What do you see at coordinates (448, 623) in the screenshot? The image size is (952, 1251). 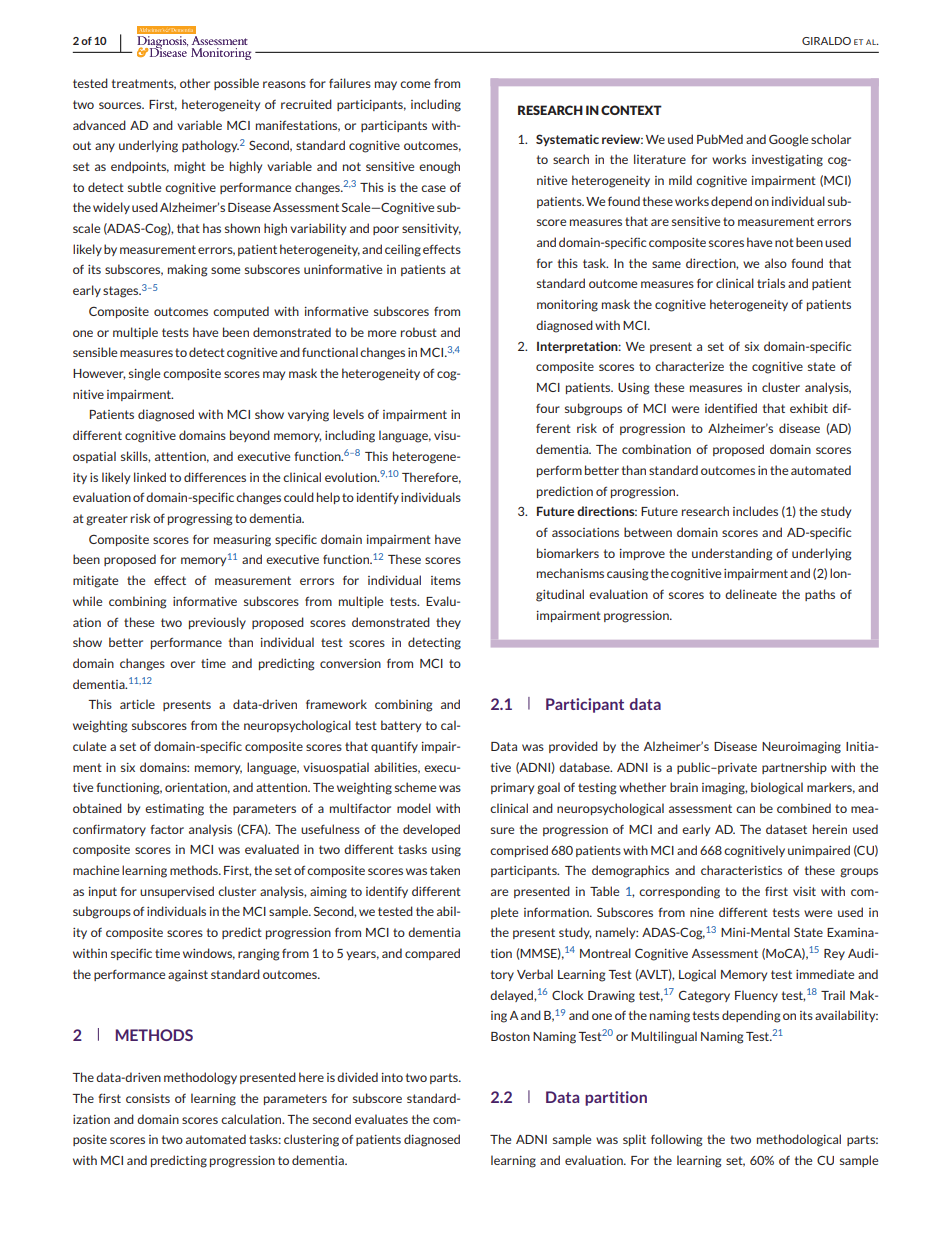 I see `they` at bounding box center [448, 623].
